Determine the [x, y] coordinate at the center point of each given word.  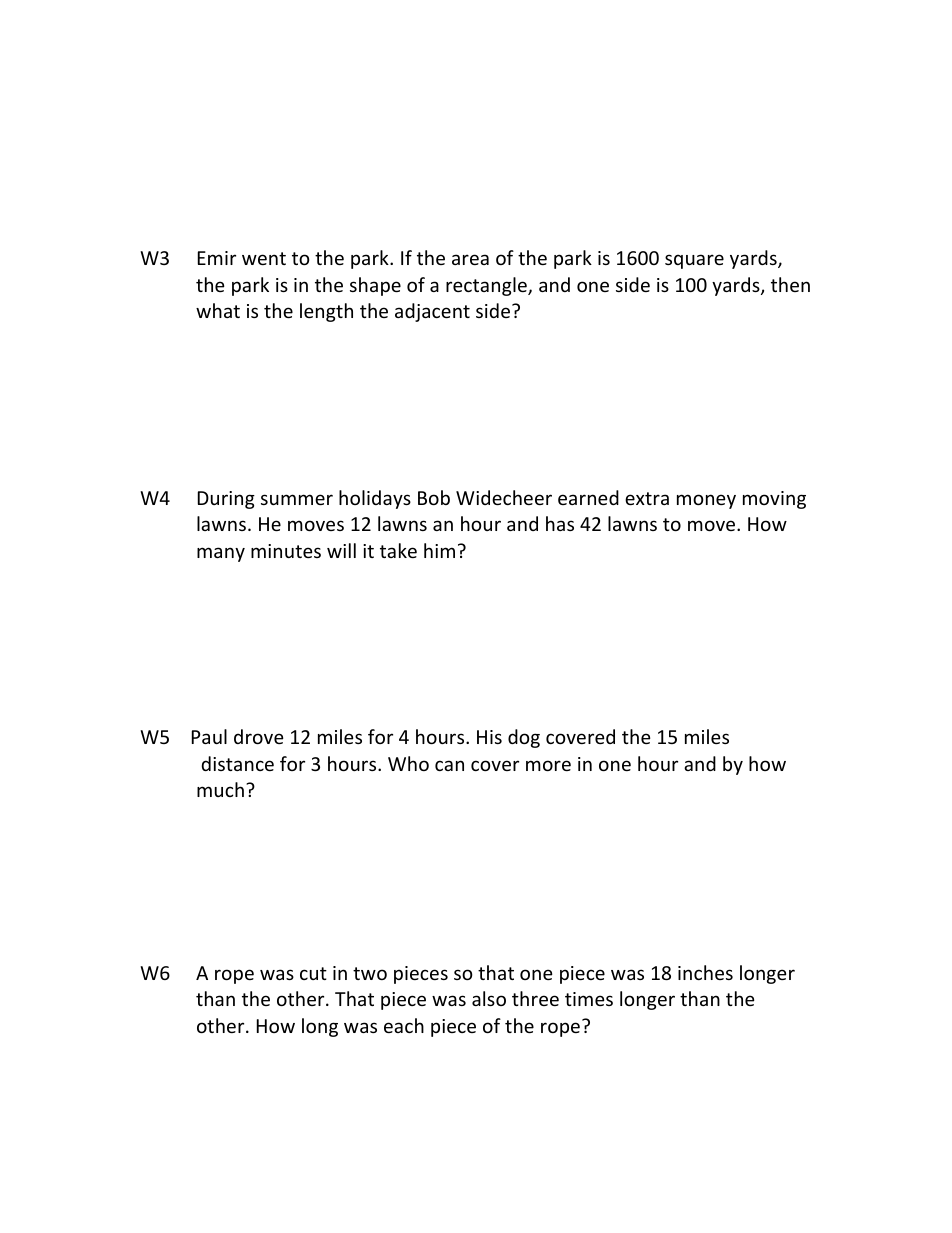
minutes [286, 551]
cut [313, 973]
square [694, 261]
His [489, 737]
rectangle [487, 286]
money [706, 501]
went [264, 258]
